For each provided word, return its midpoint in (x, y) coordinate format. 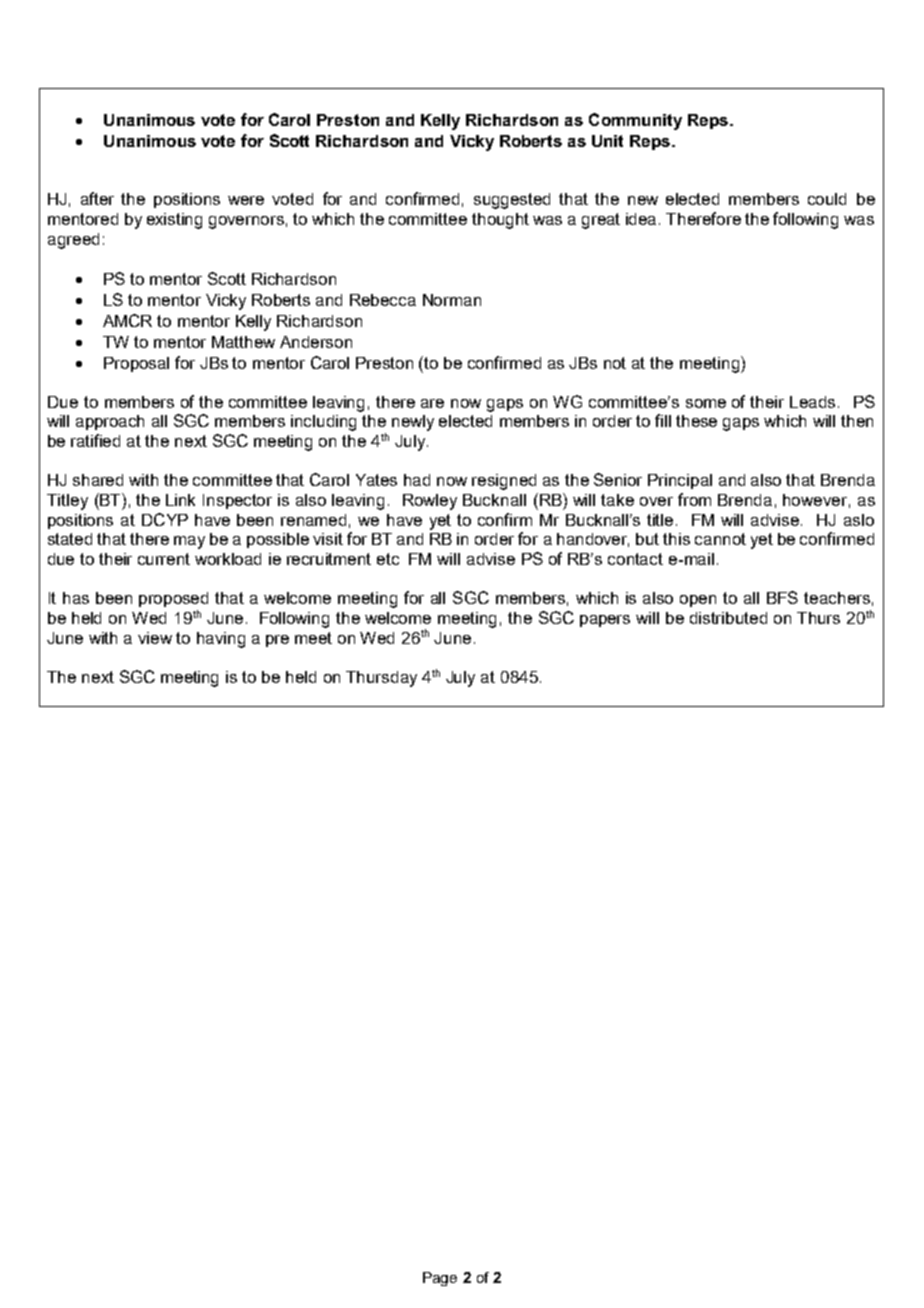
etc (388, 559)
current (164, 559)
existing (174, 221)
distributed (728, 618)
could (827, 199)
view (155, 638)
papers (605, 621)
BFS (782, 597)
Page (440, 1279)
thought (500, 221)
